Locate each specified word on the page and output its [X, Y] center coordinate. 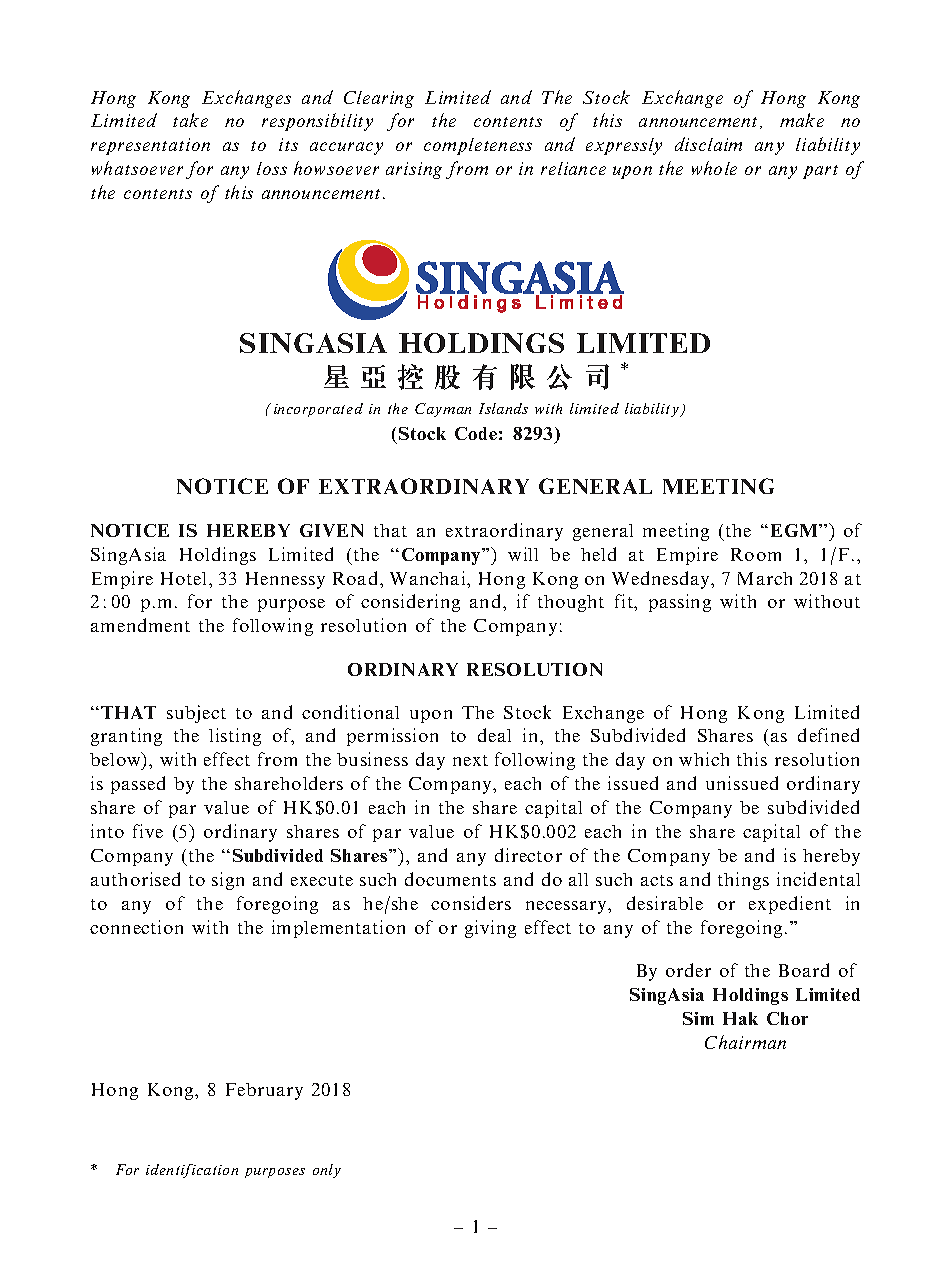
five [148, 831]
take [190, 120]
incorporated [318, 410]
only [327, 1171]
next [470, 760]
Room [756, 554]
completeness [478, 146]
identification [192, 1171]
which [704, 759]
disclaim [708, 144]
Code [476, 433]
